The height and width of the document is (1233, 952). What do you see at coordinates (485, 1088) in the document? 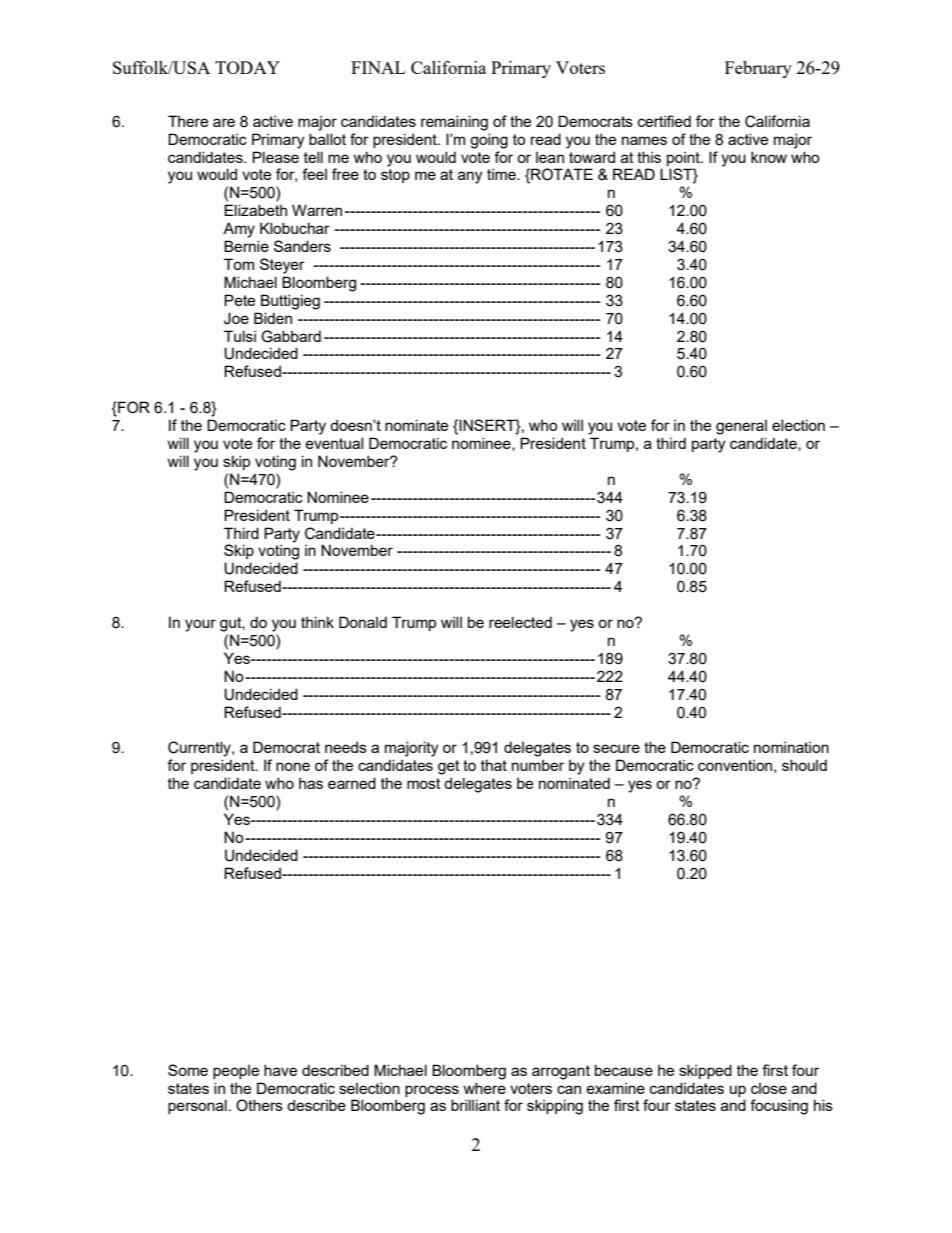
I see `where` at bounding box center [485, 1088].
